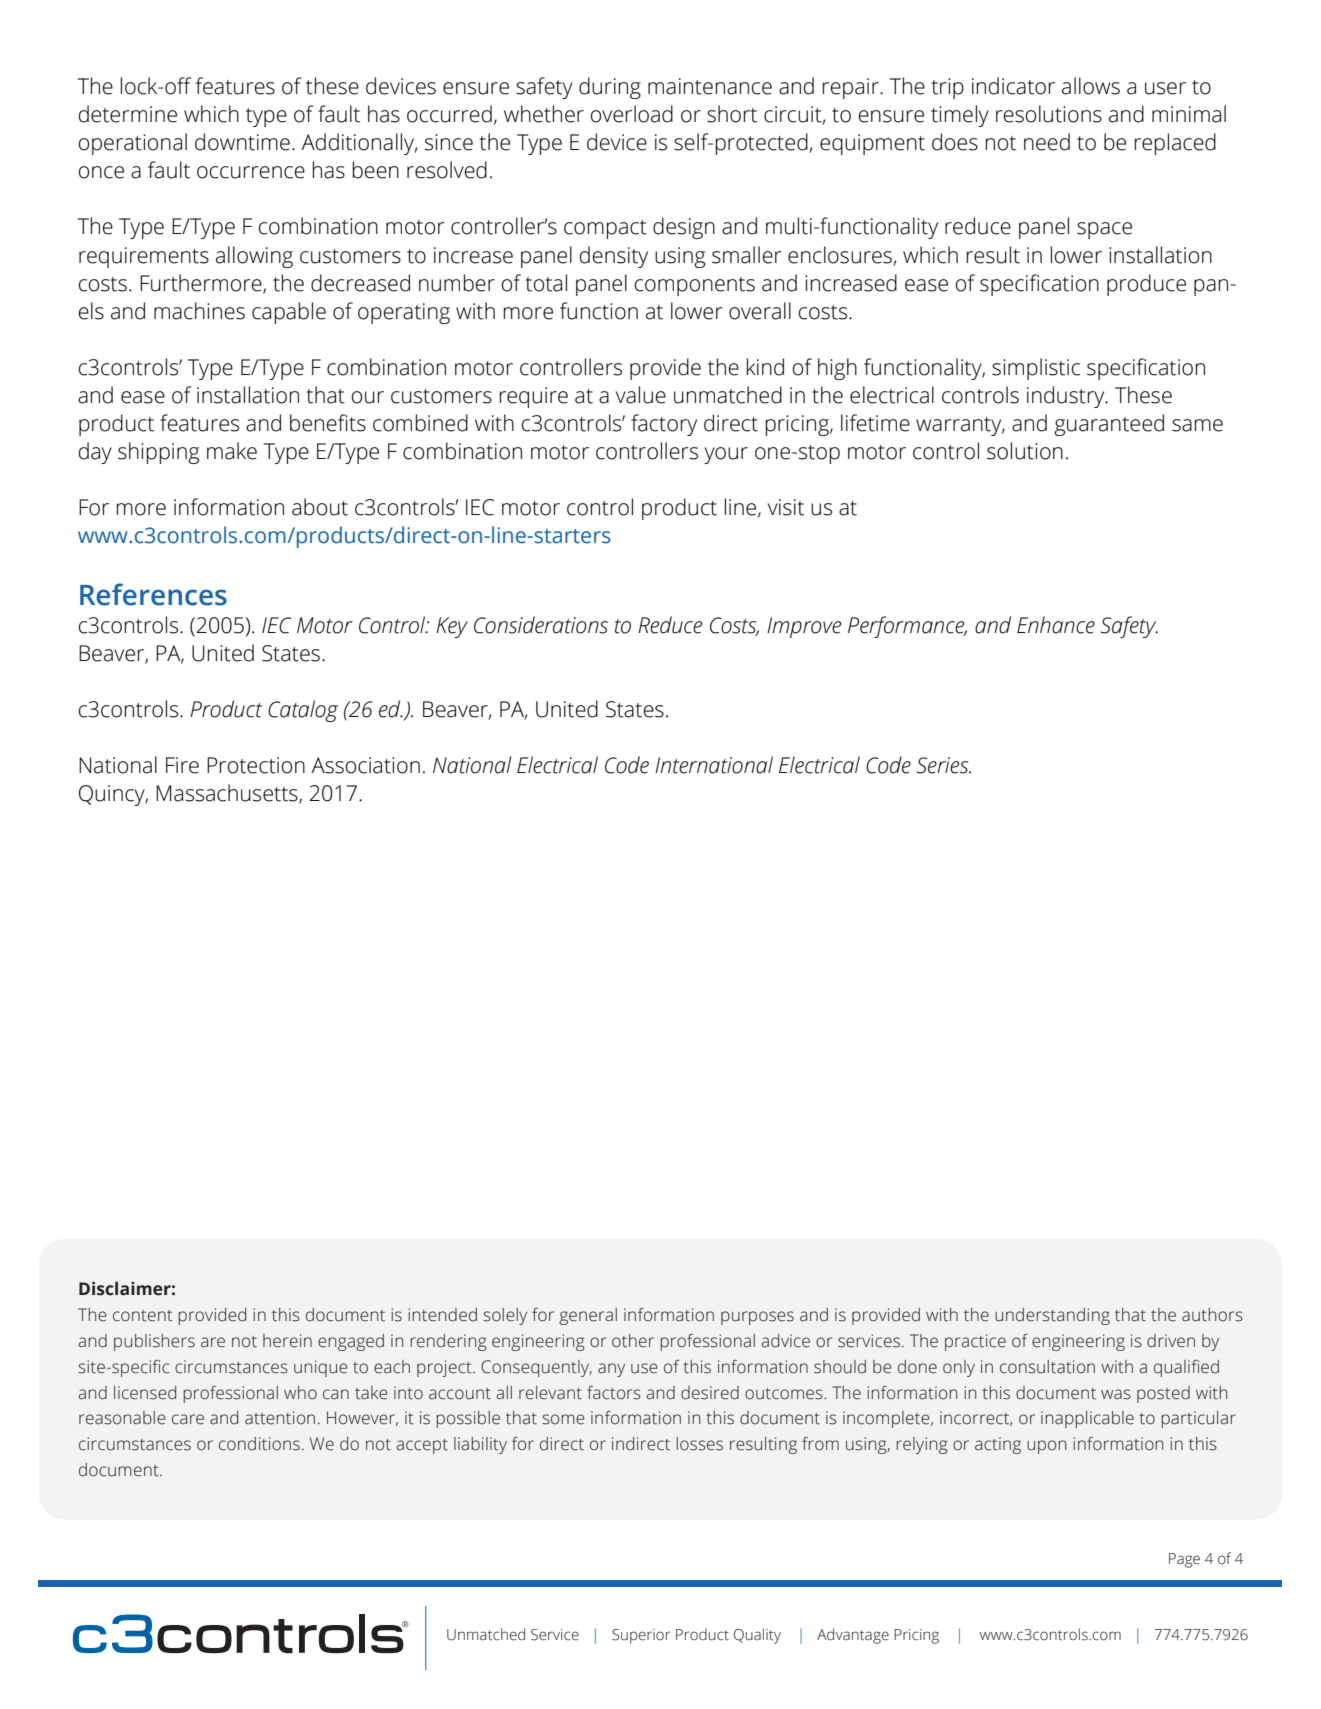 The width and height of the screenshot is (1321, 1709). I want to click on downtime, so click(242, 142).
